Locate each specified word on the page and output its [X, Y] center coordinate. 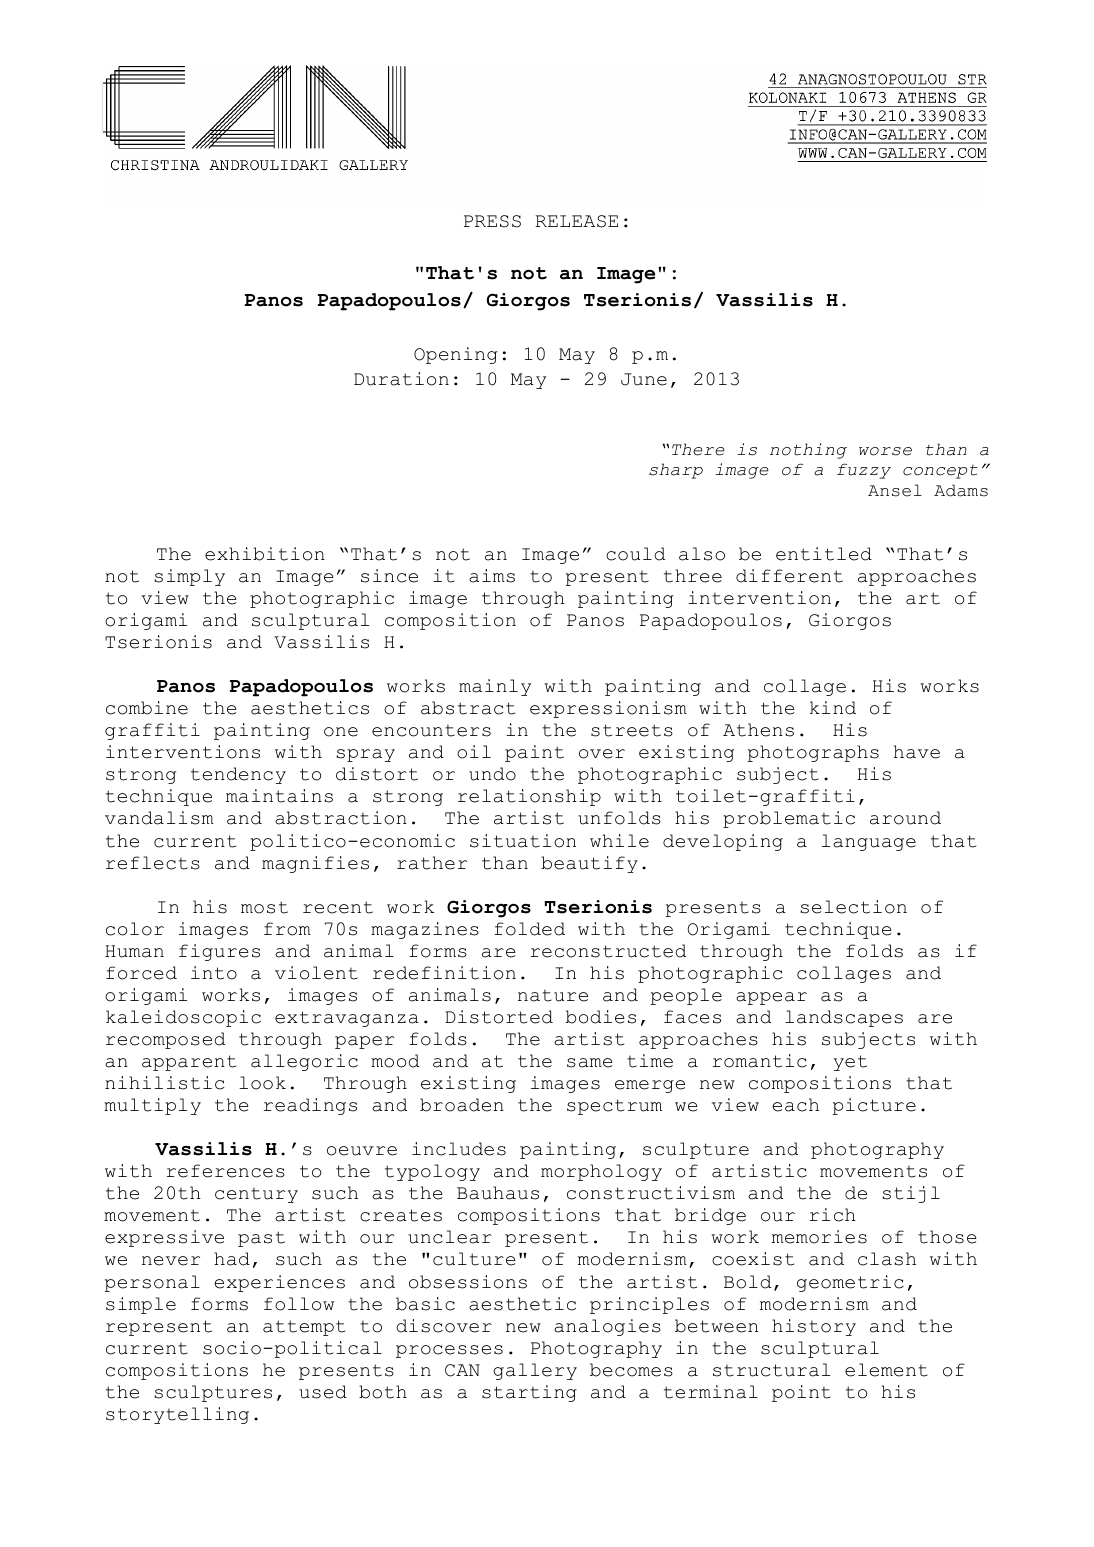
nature [553, 995]
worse [885, 451]
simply [189, 577]
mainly [495, 687]
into [214, 973]
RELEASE [576, 221]
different [789, 576]
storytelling [177, 1415]
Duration [401, 379]
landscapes [844, 1018]
